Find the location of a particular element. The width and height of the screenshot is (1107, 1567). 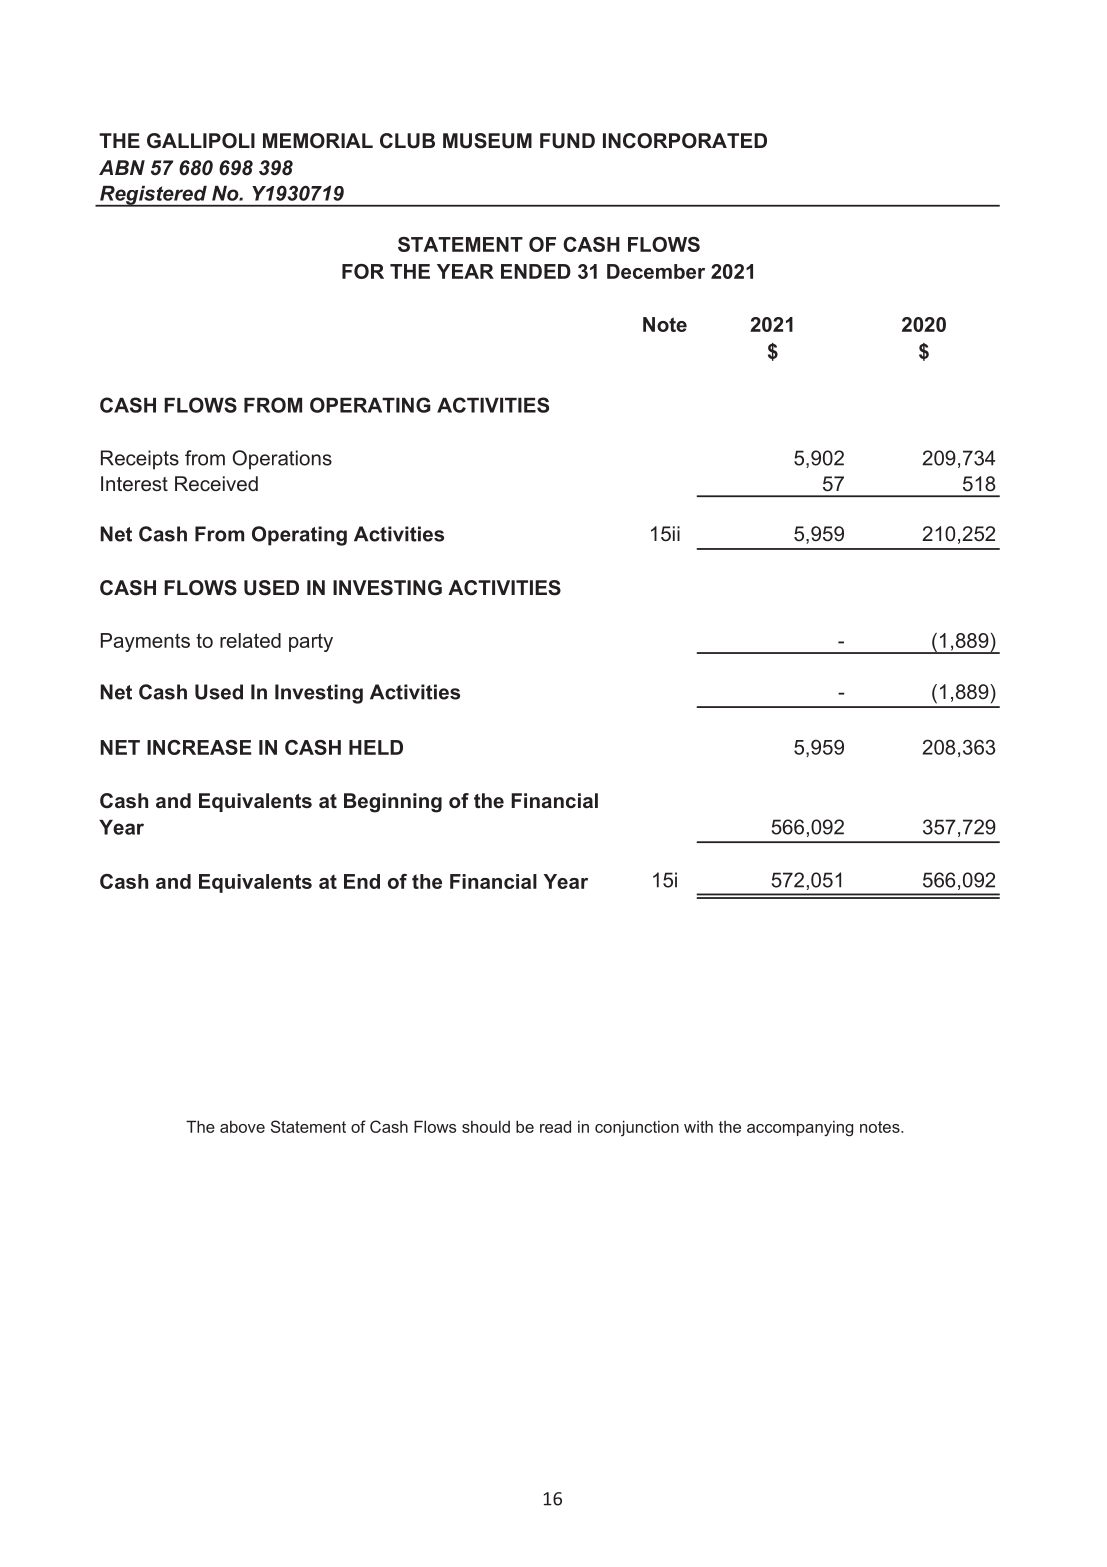

Beginning is located at coordinates (393, 803).
